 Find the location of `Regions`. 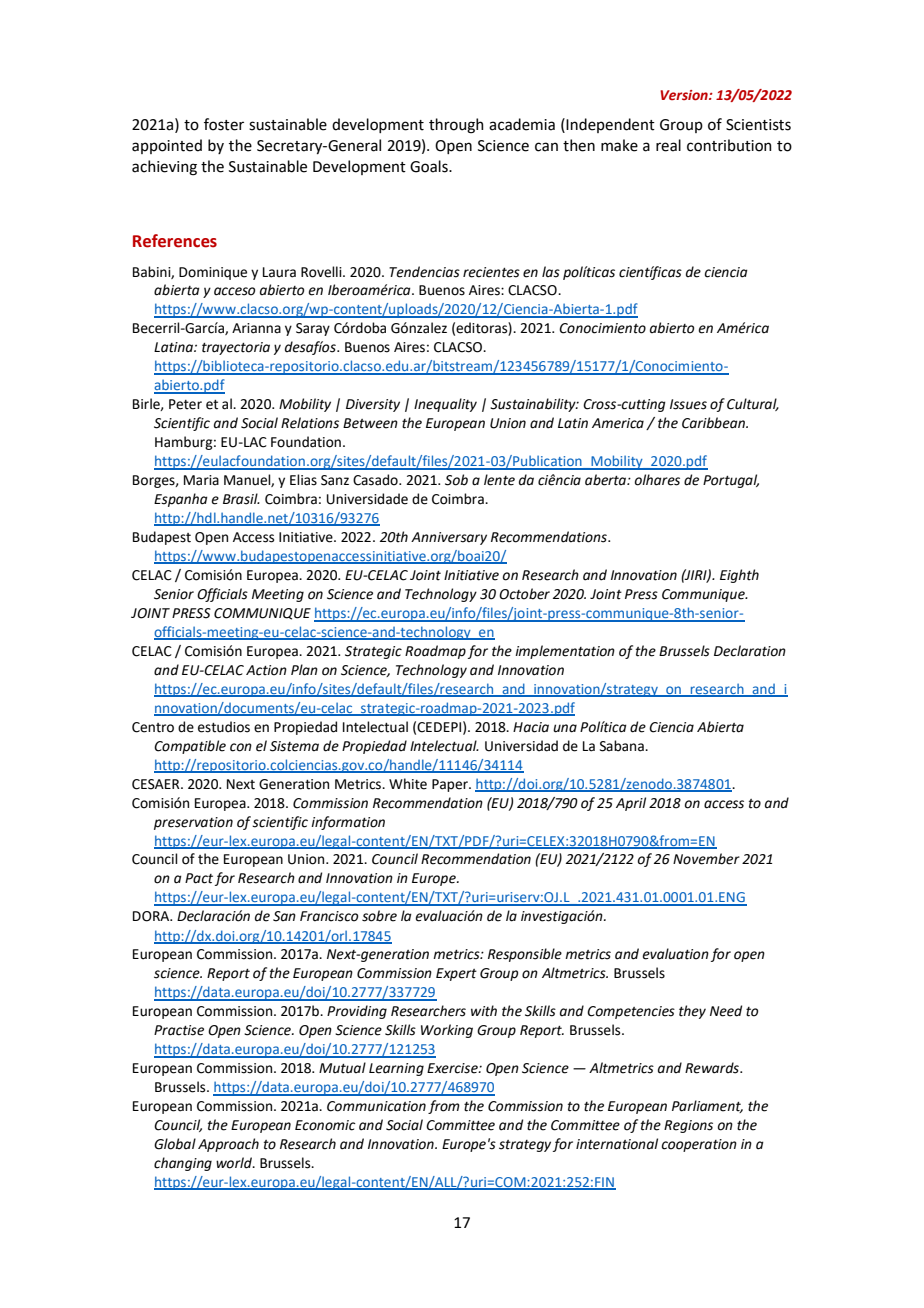

Regions is located at coordinates (688, 1126).
